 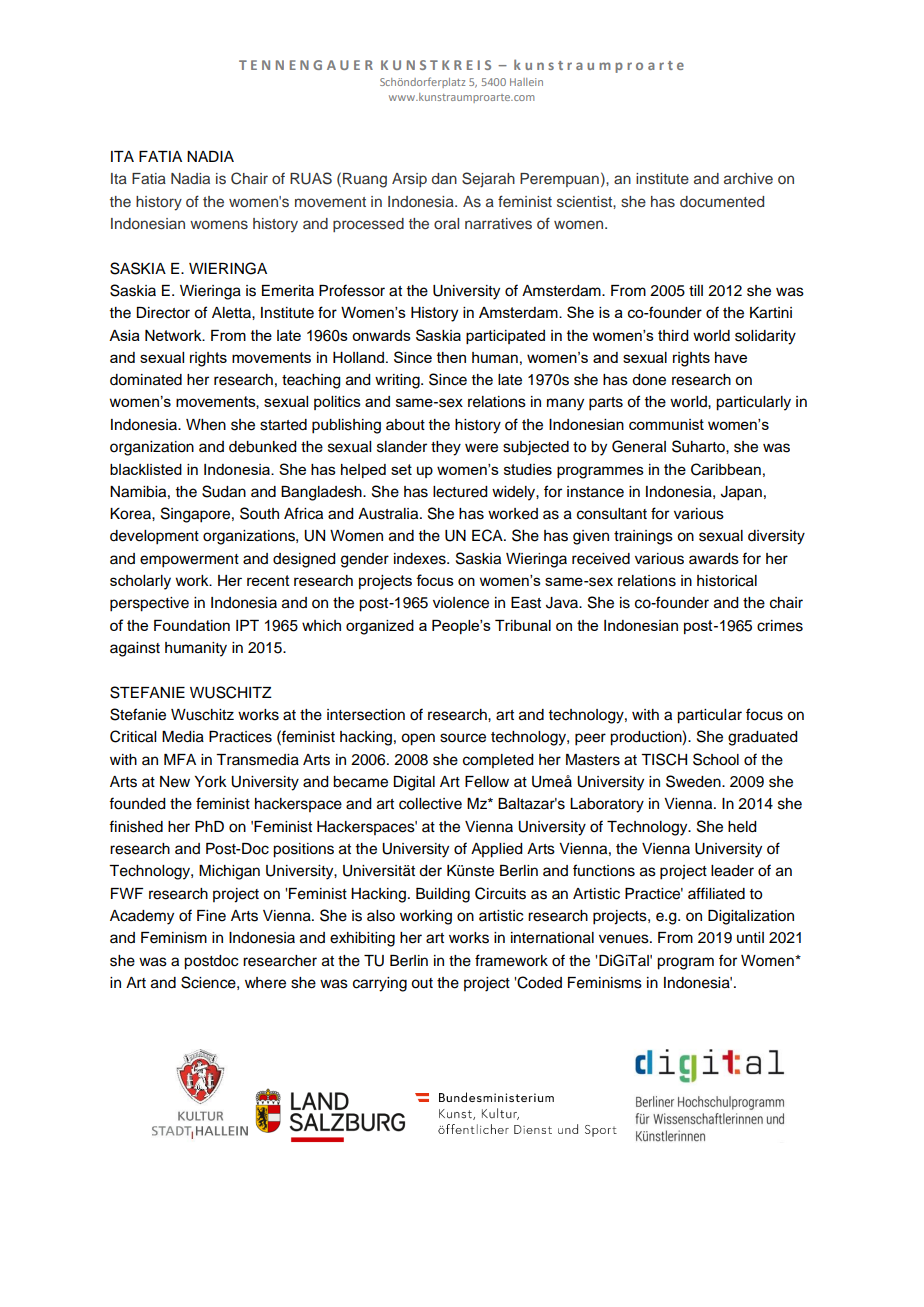 What do you see at coordinates (224, 491) in the page?
I see `Sudan` at bounding box center [224, 491].
